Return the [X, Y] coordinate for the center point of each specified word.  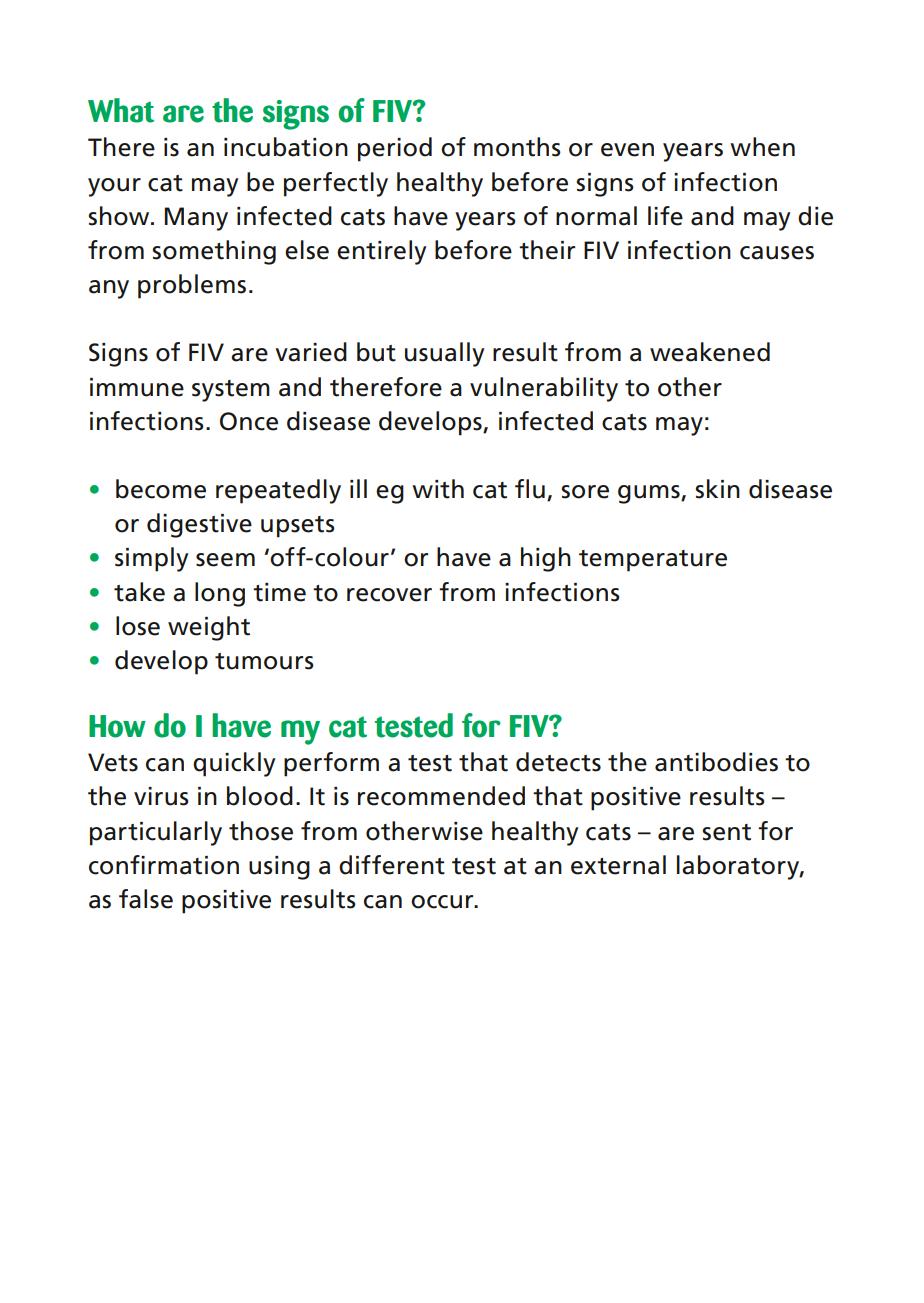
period [395, 149]
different [392, 865]
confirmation [164, 865]
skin [717, 489]
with [438, 489]
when [762, 147]
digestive [199, 525]
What [121, 110]
